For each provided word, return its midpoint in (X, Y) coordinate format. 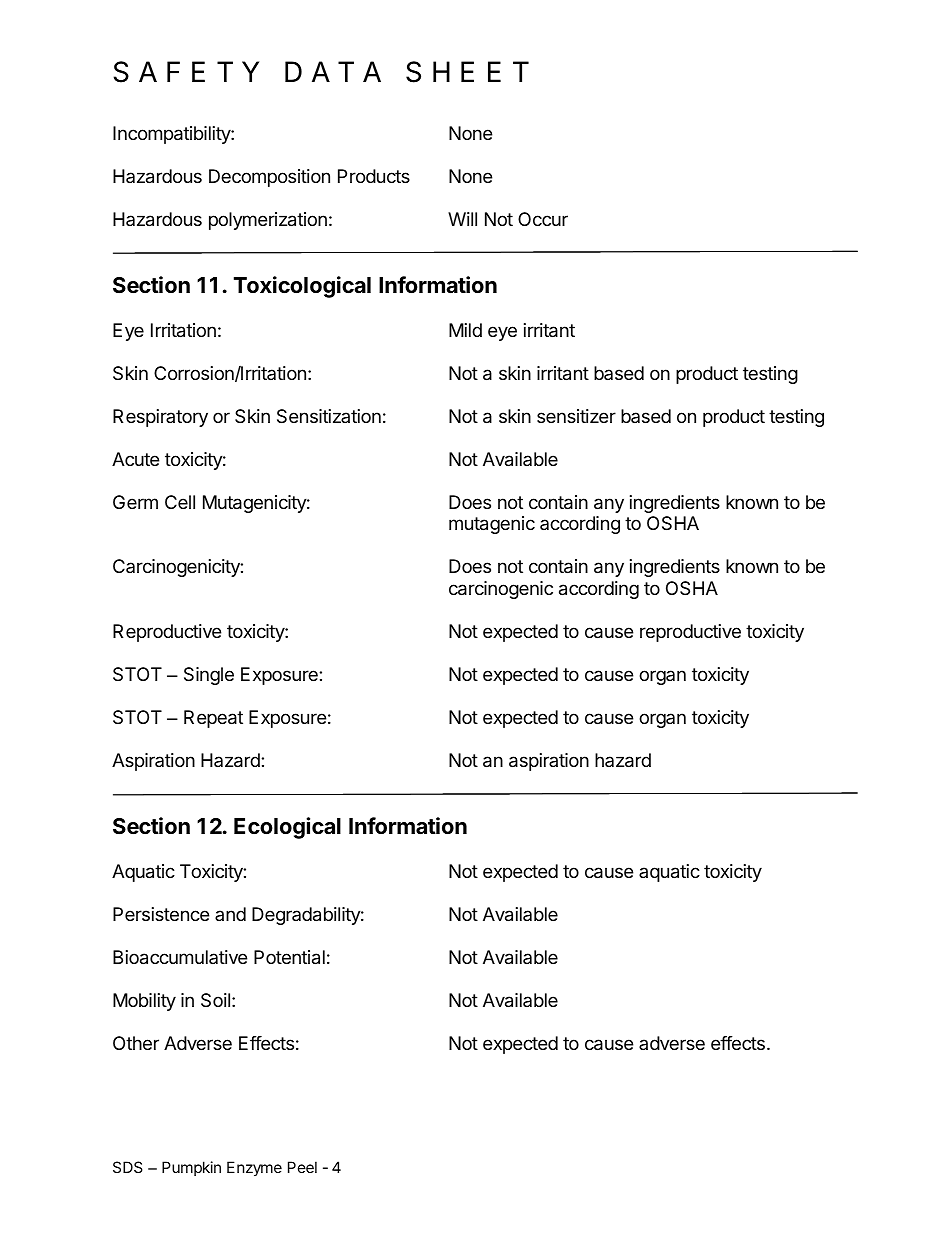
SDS (128, 1167)
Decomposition (269, 178)
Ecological (287, 828)
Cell (180, 502)
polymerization (268, 221)
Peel (302, 1167)
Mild (465, 330)
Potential (289, 957)
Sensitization (329, 416)
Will (462, 219)
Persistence (161, 914)
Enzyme (254, 1168)
